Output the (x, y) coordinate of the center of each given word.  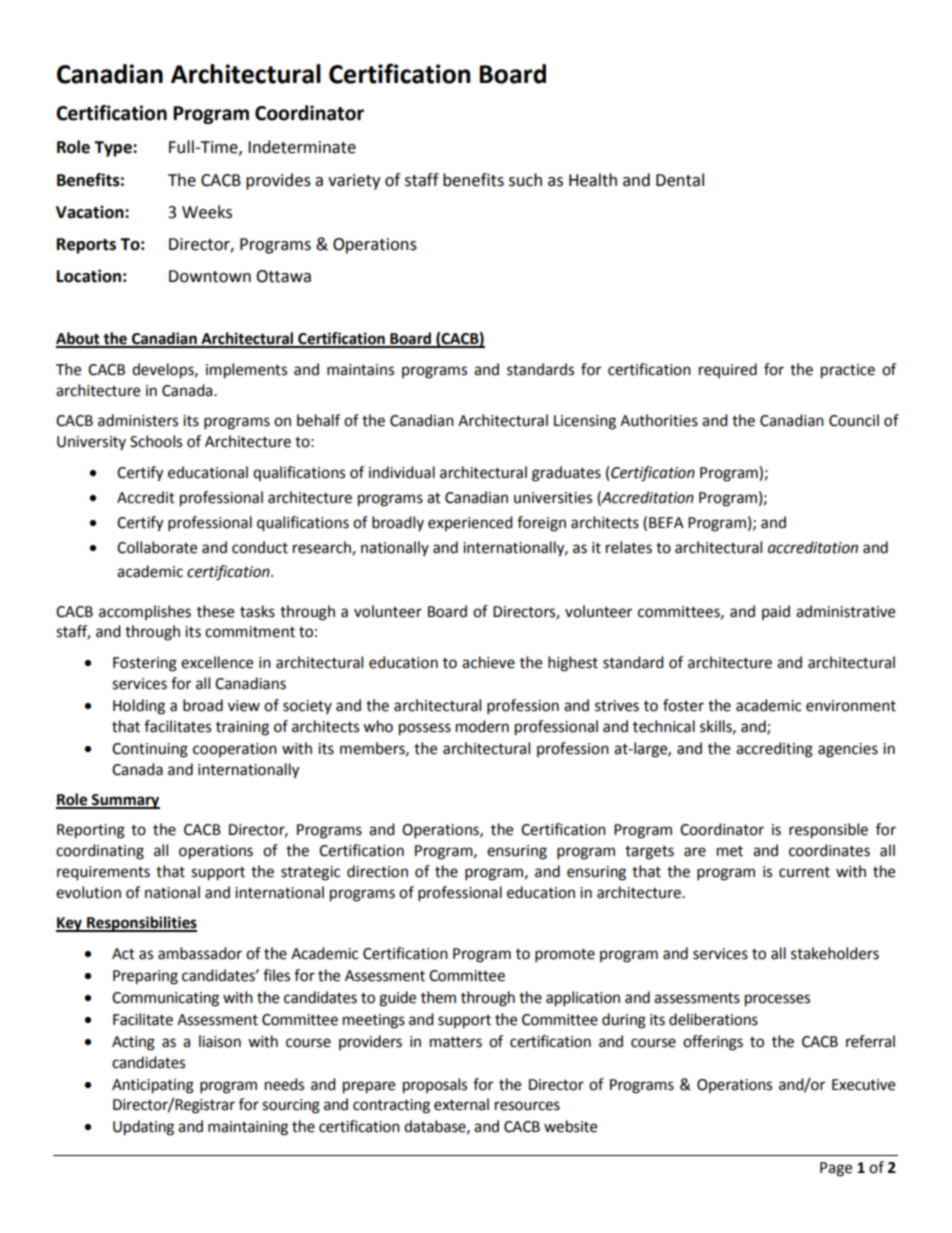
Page (836, 1169)
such (525, 180)
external (461, 1104)
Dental (680, 180)
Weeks (207, 212)
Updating (143, 1128)
